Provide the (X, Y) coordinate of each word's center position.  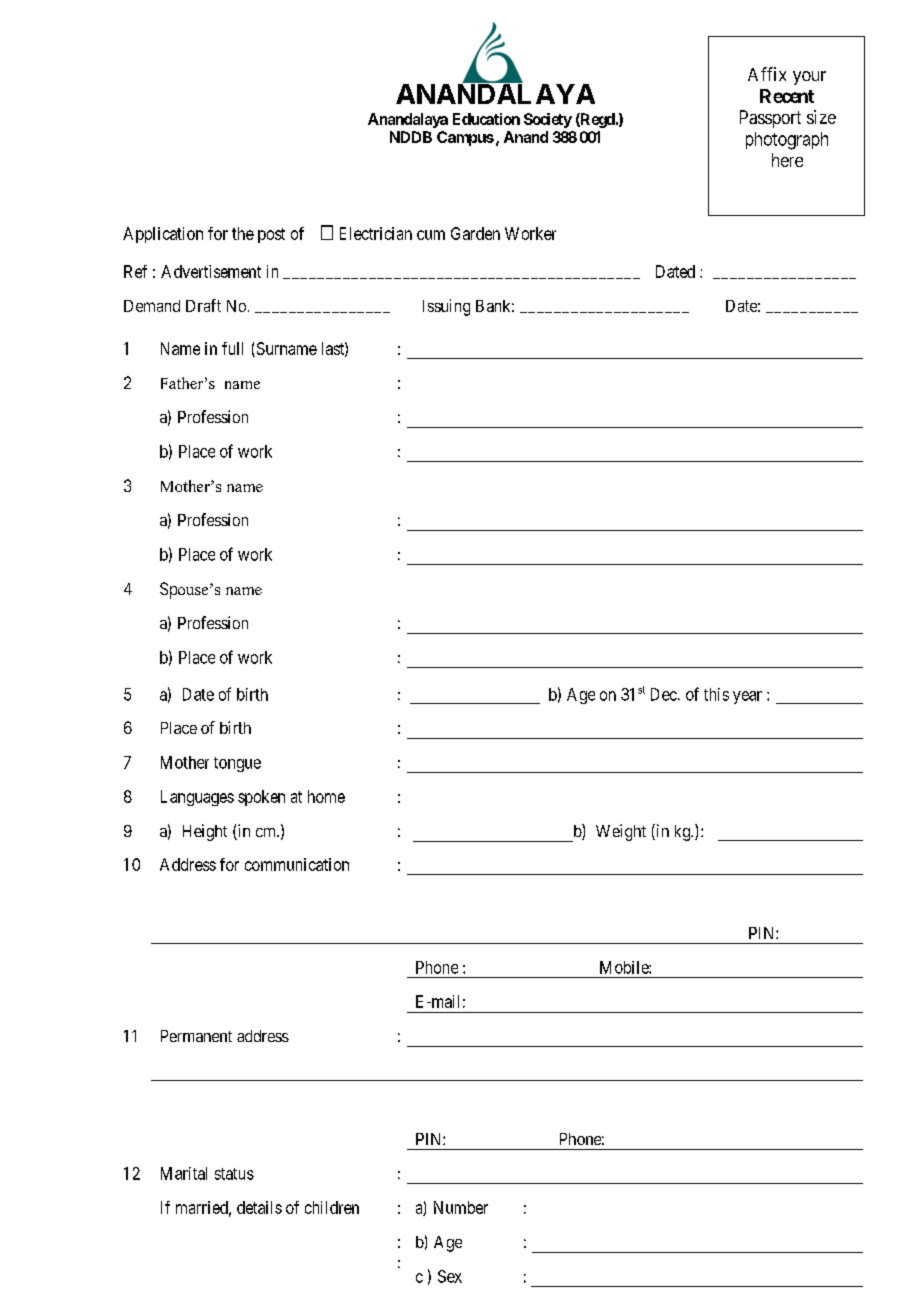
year (747, 697)
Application (163, 235)
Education (486, 119)
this (716, 694)
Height (205, 832)
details (259, 1207)
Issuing (446, 307)
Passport (770, 119)
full (232, 348)
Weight (621, 832)
